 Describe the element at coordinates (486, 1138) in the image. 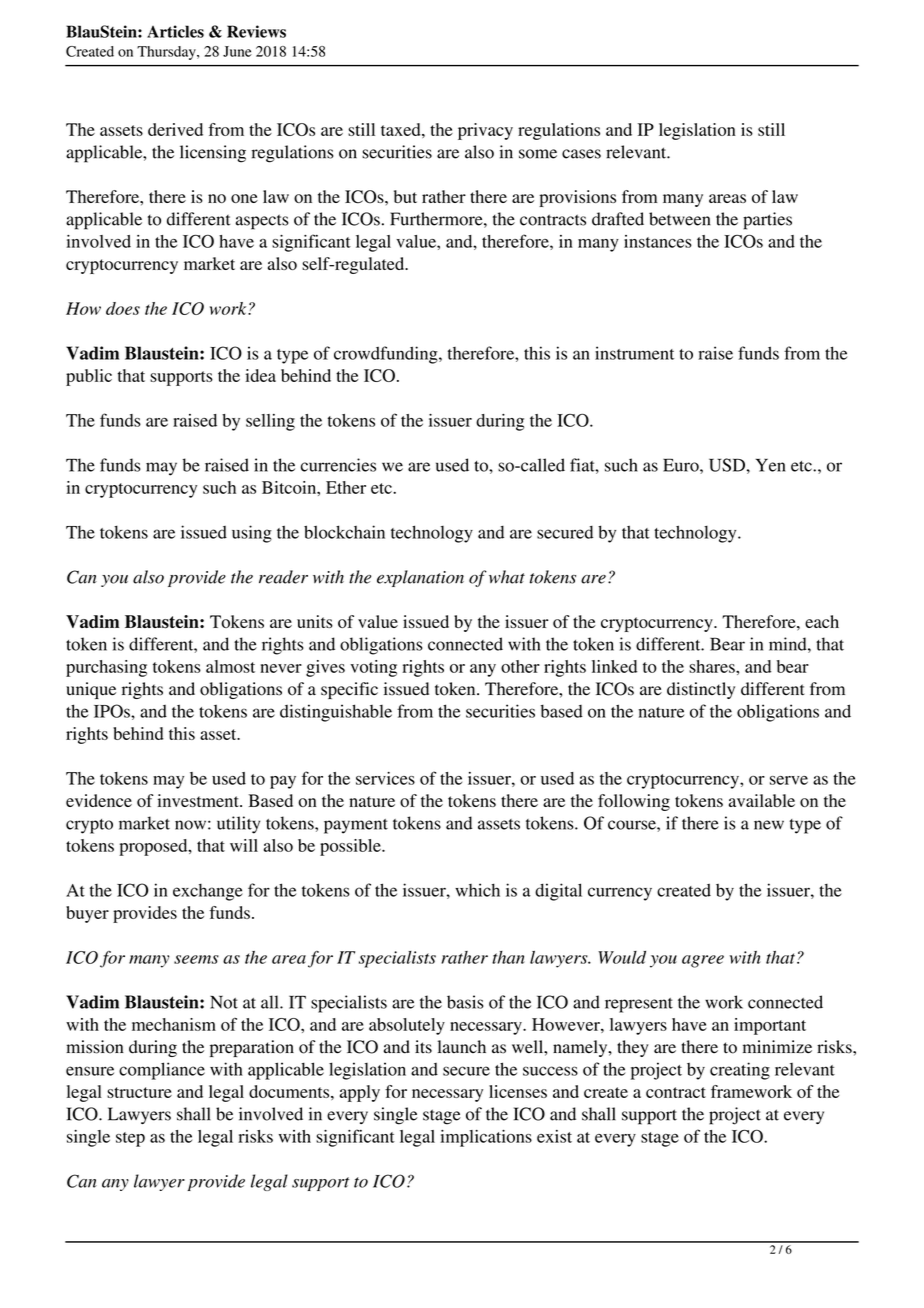

I see `implications` at that location.
